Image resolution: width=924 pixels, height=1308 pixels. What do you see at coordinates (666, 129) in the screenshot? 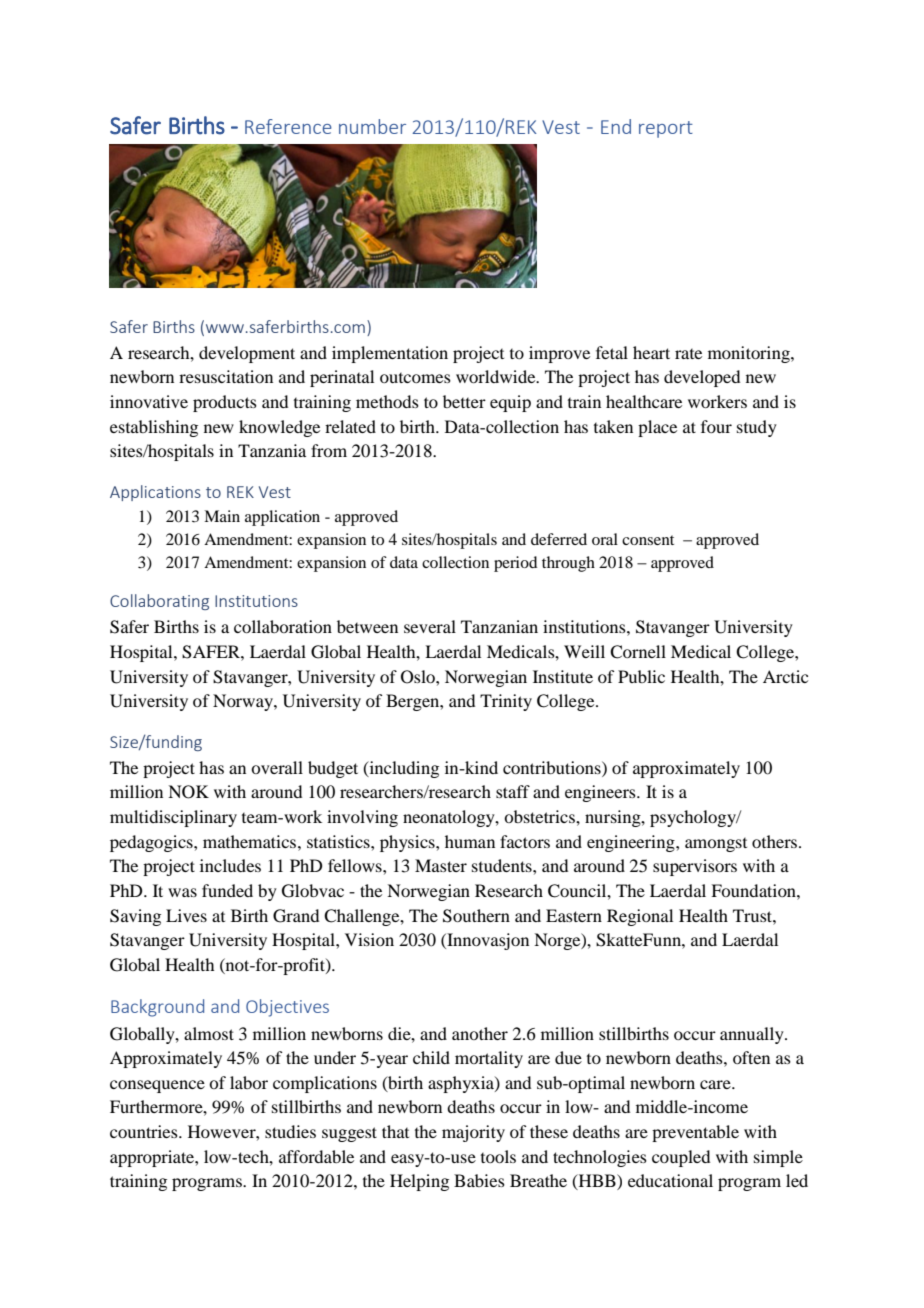
I see `report` at bounding box center [666, 129].
